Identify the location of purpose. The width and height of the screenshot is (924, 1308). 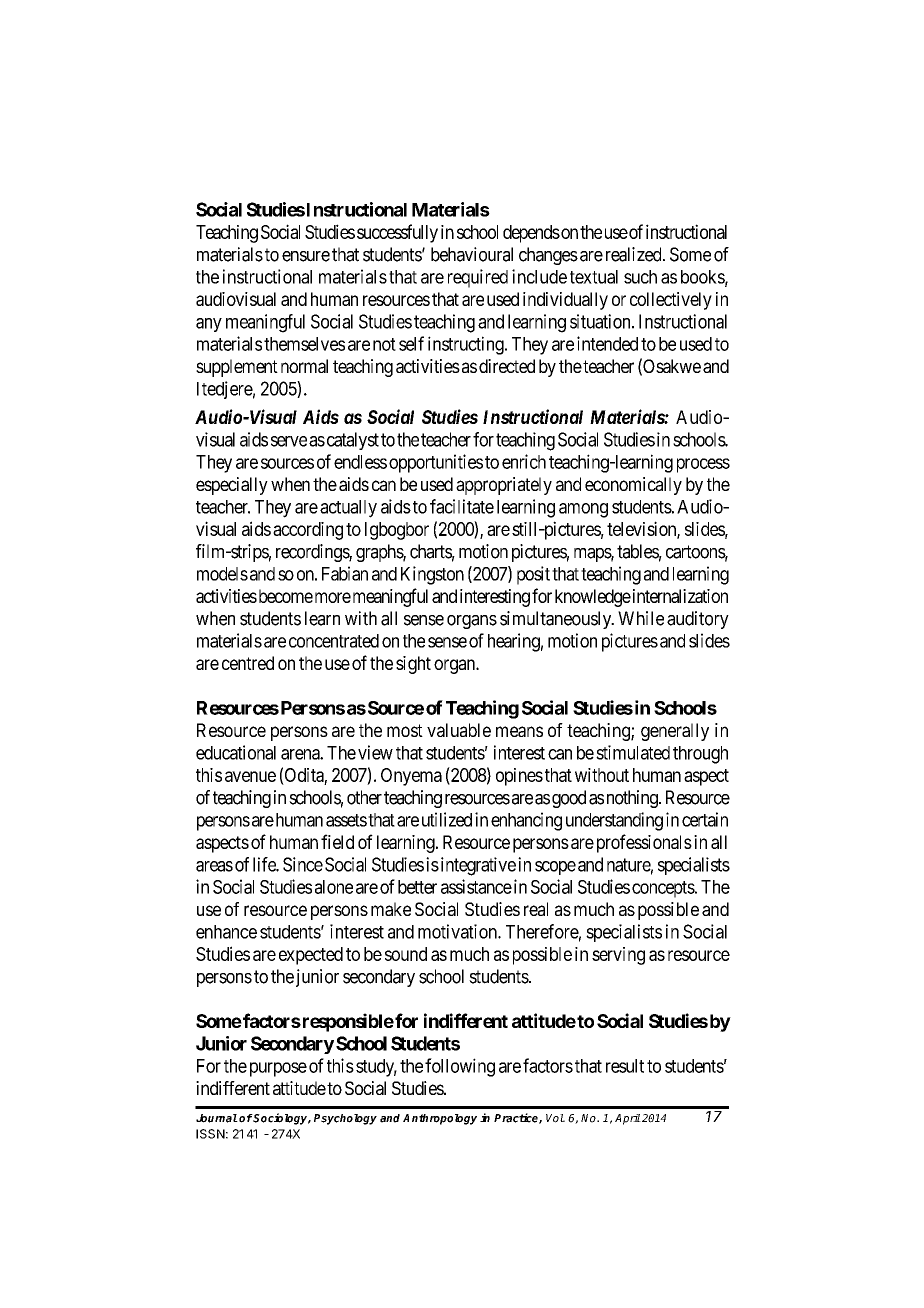
(278, 1069).
